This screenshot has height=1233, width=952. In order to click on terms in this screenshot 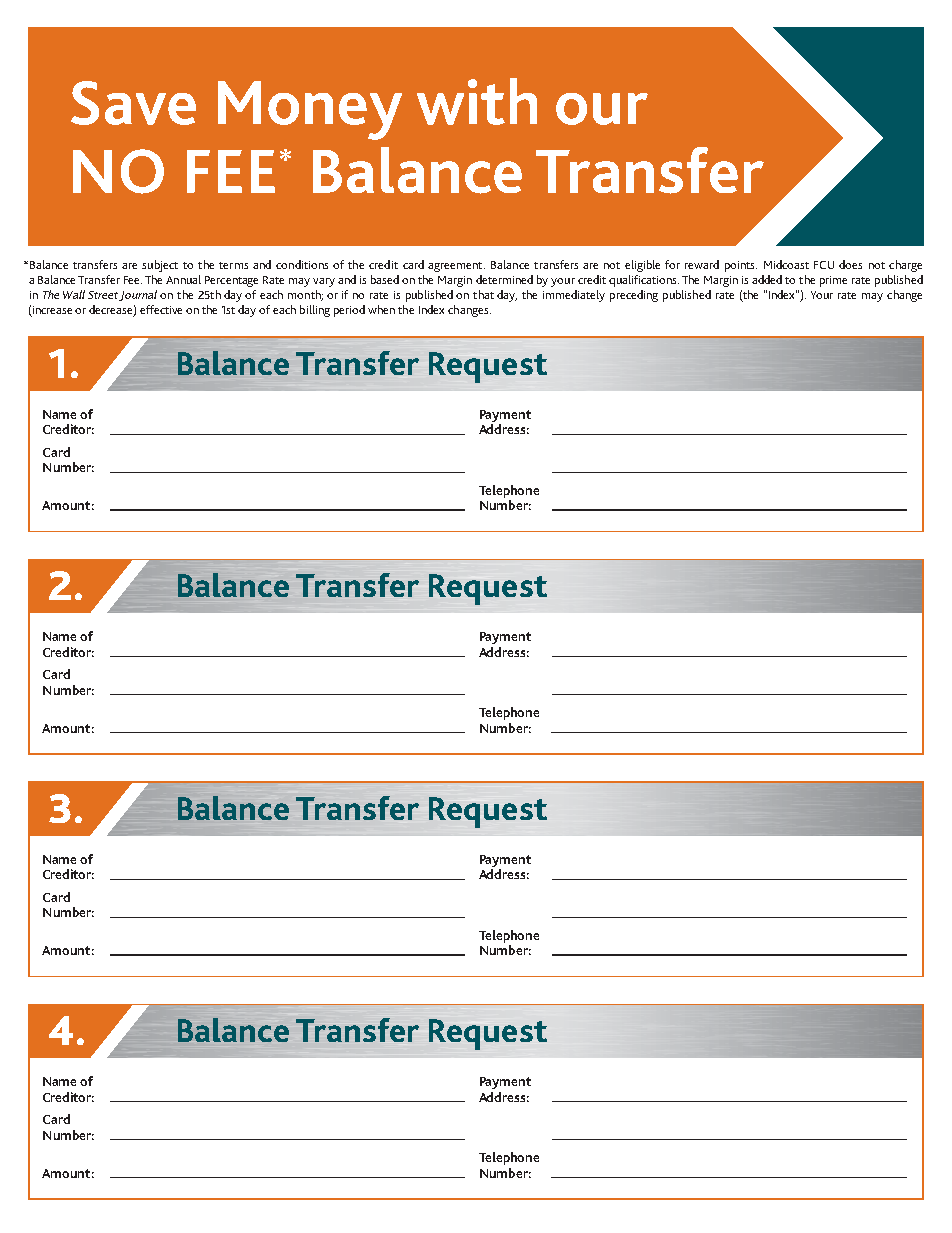, I will do `click(233, 265)`.
